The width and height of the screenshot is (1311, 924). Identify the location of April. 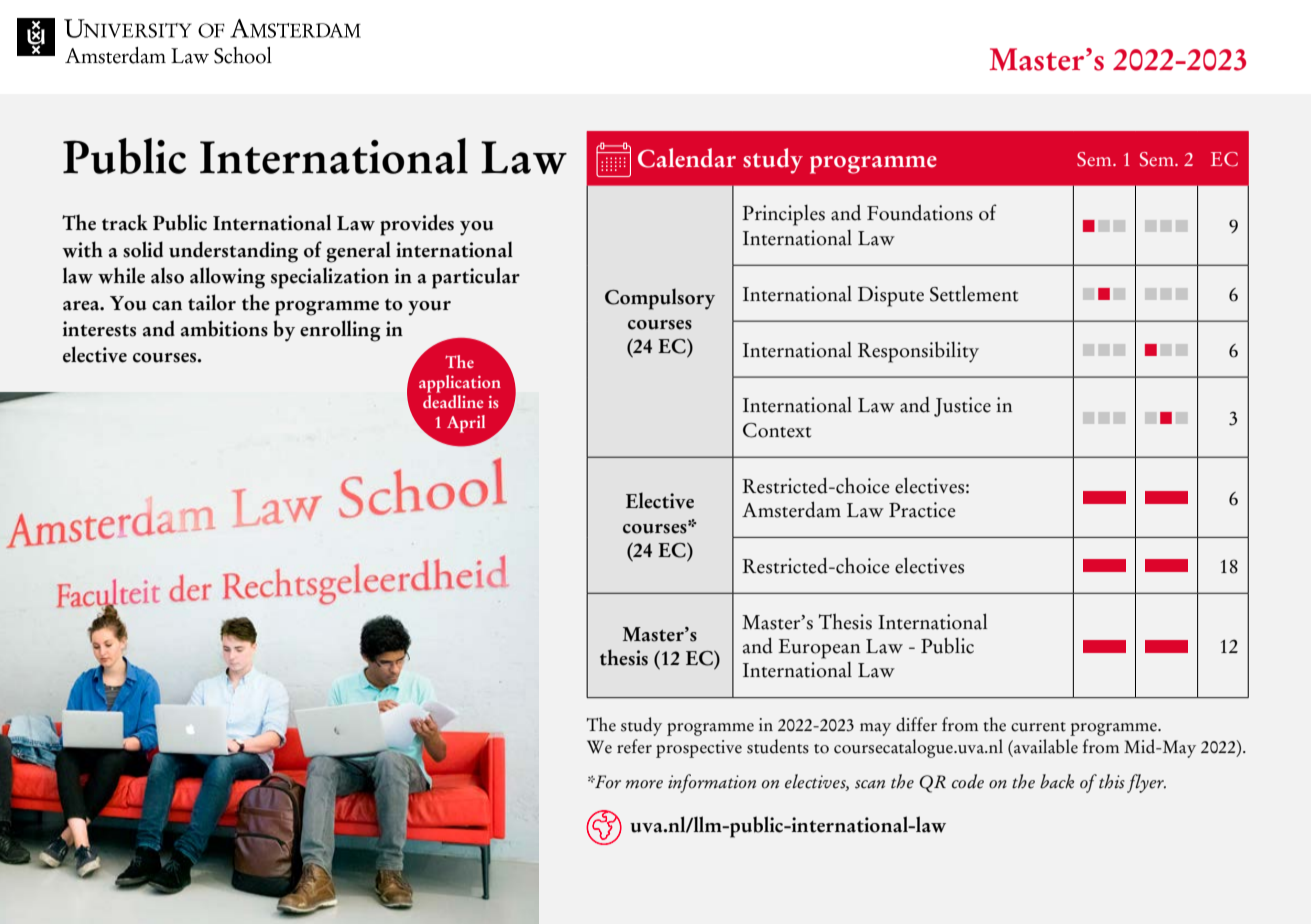
(466, 424).
